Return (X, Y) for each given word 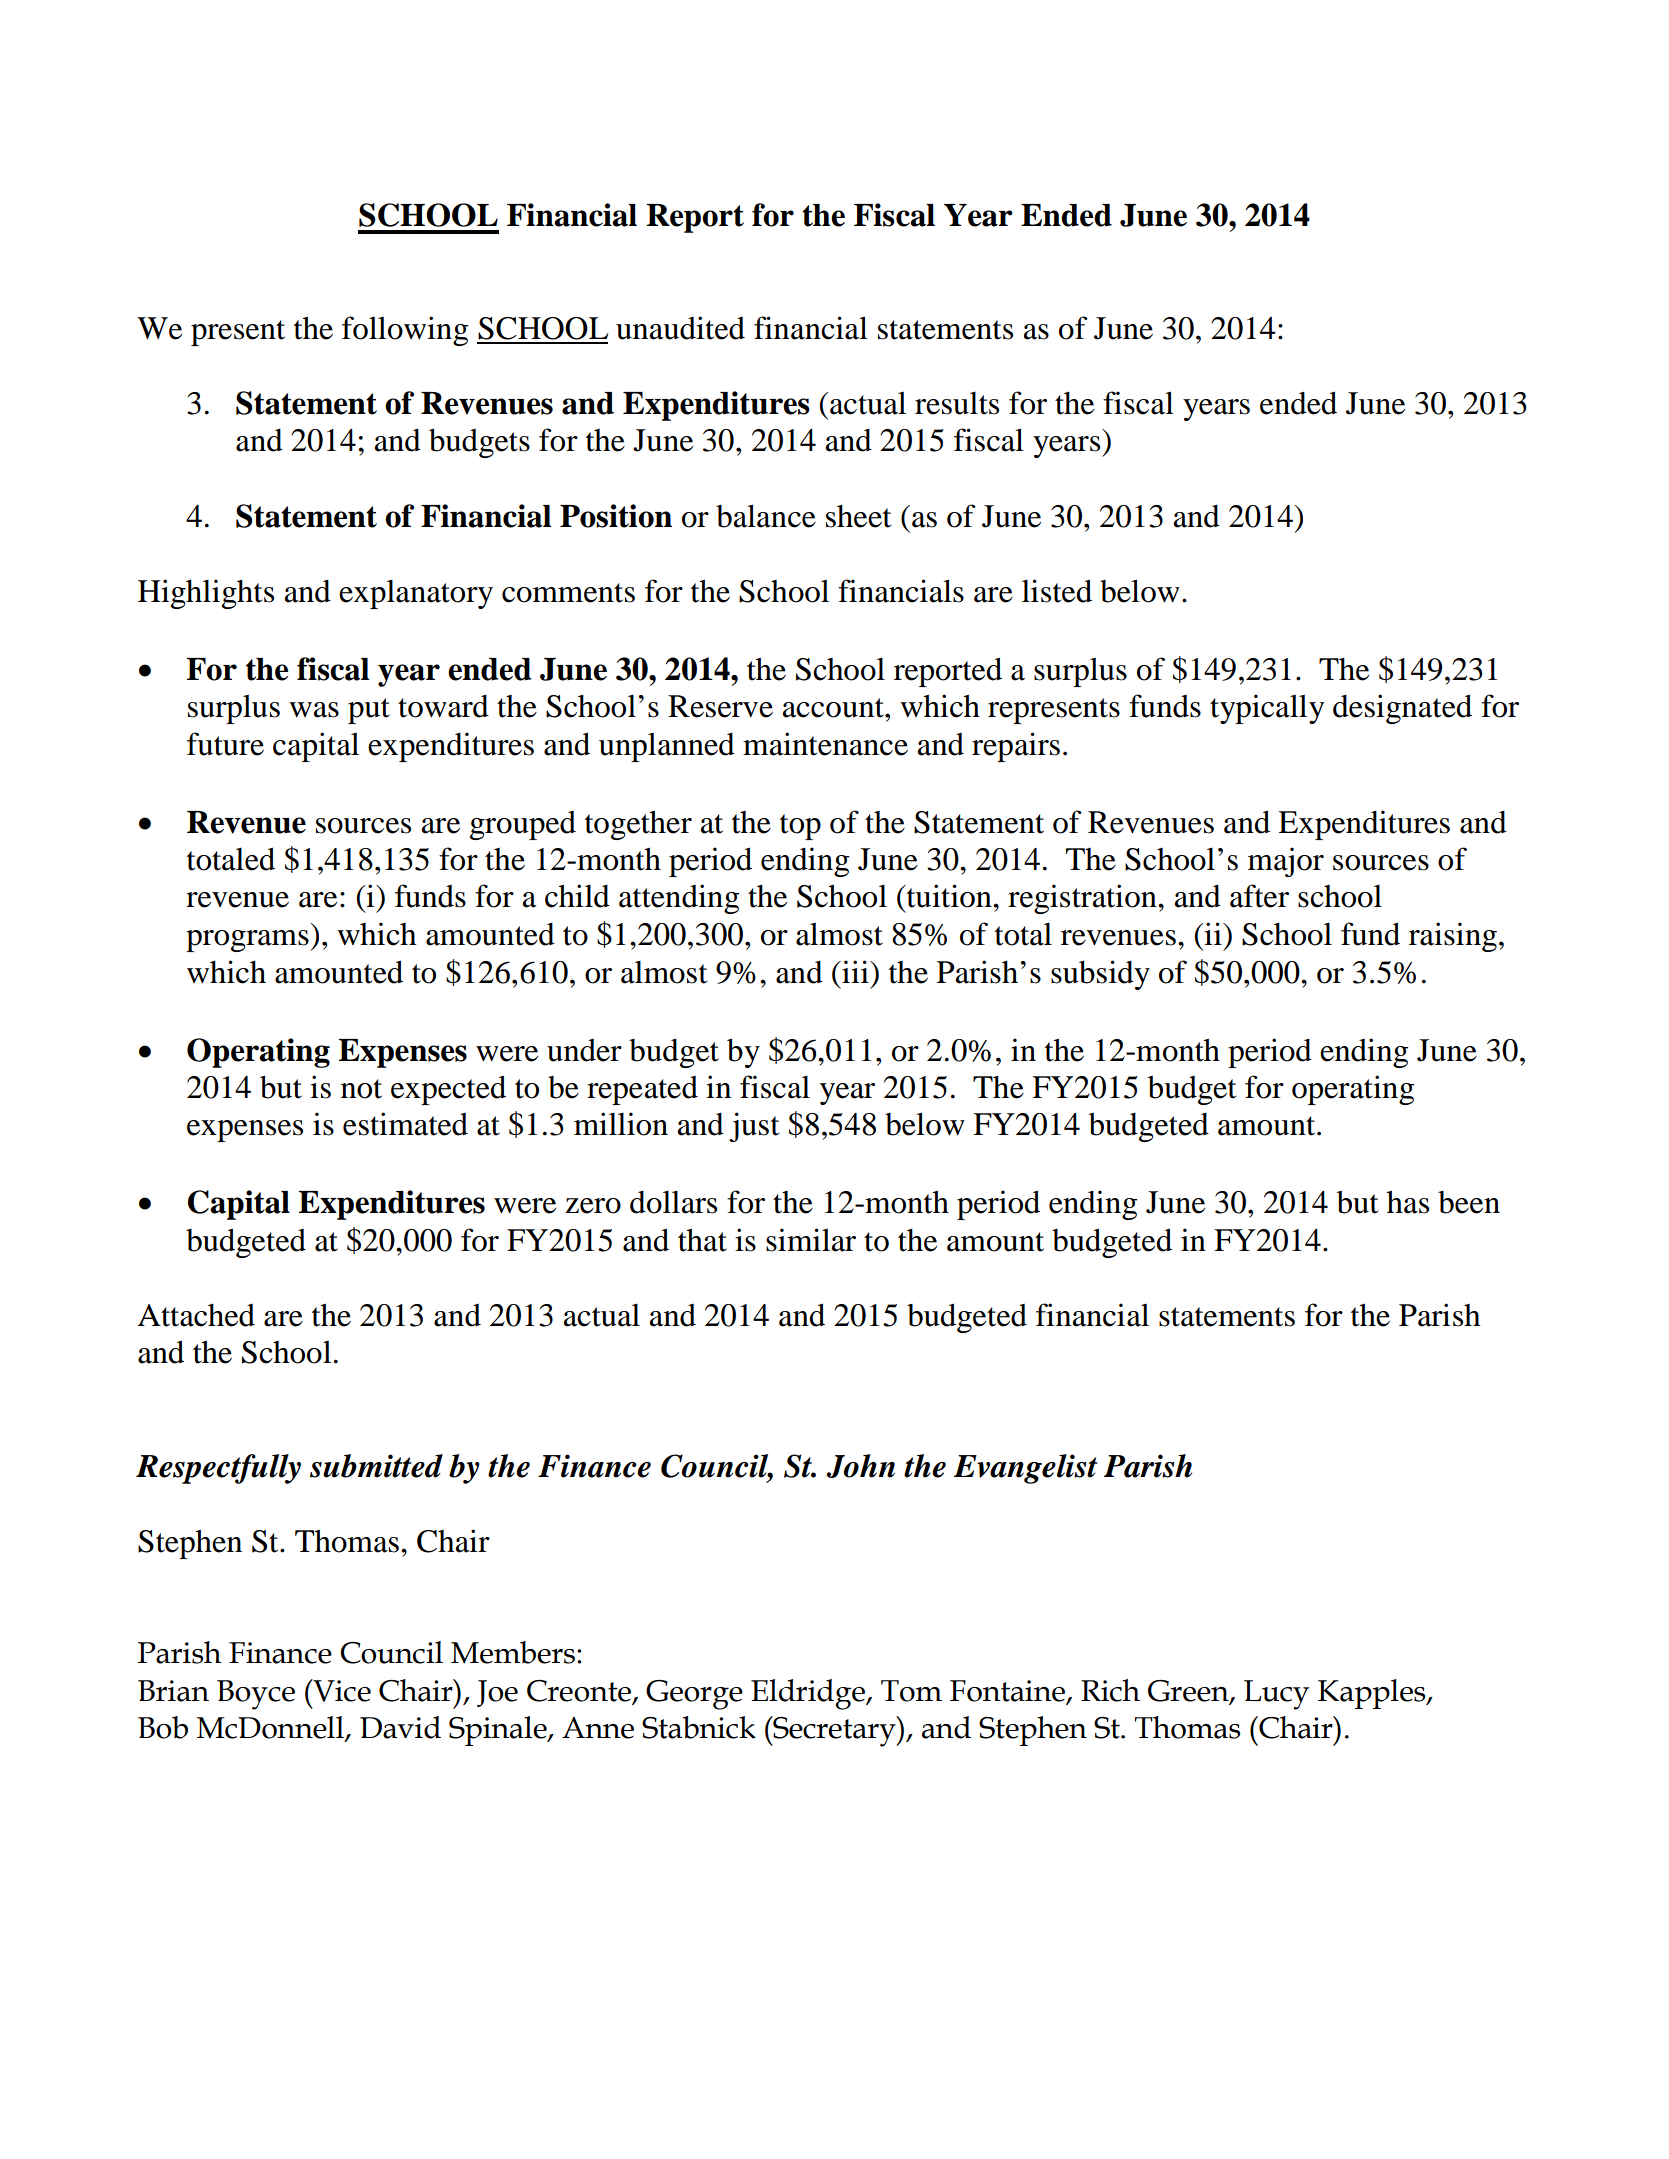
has (1408, 1202)
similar (811, 1240)
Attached (196, 1315)
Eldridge (809, 1694)
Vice (341, 1690)
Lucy (1276, 1695)
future (225, 744)
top (800, 827)
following (405, 331)
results (957, 403)
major (1286, 862)
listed (1057, 591)
